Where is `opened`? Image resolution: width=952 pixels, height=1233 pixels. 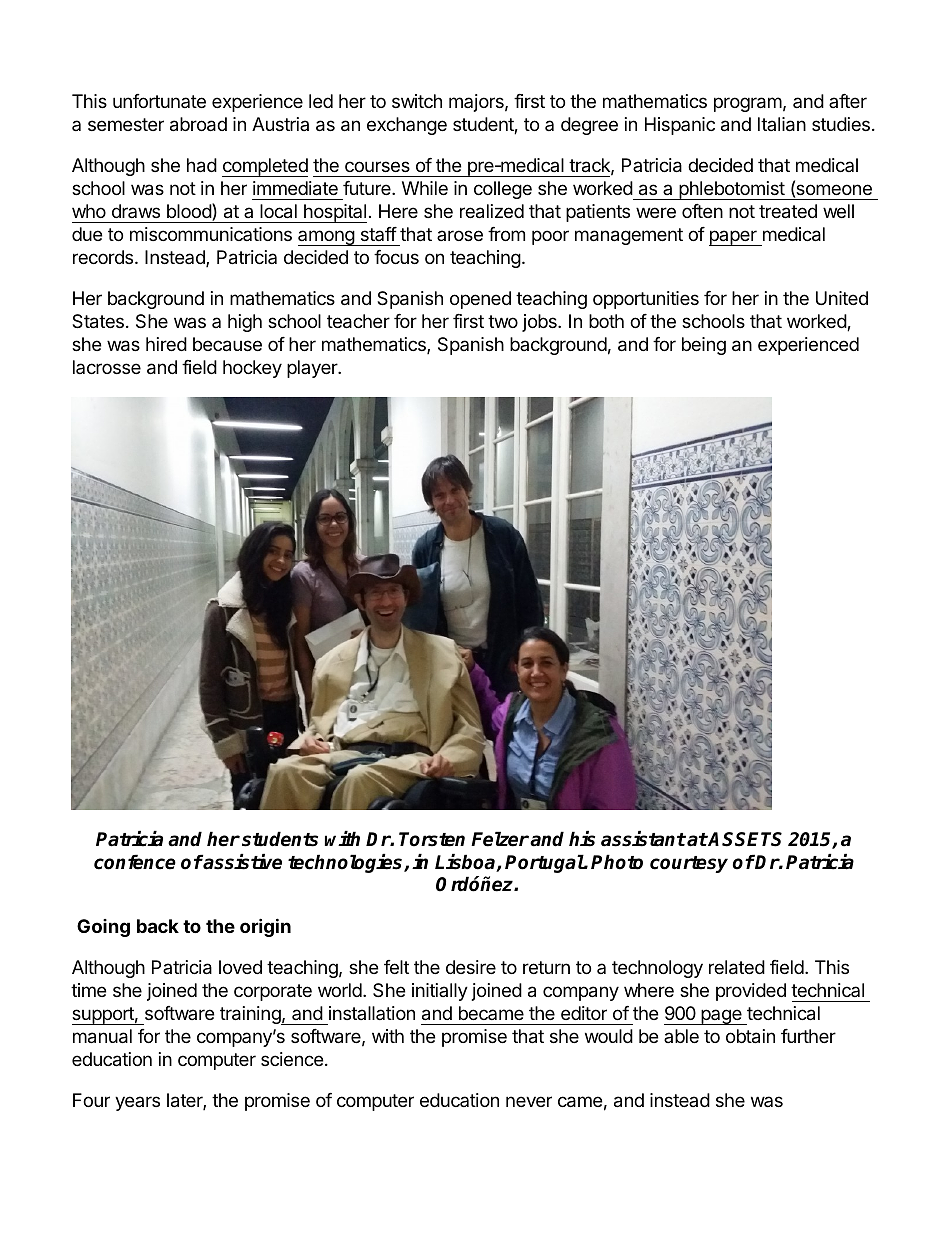 opened is located at coordinates (480, 300).
